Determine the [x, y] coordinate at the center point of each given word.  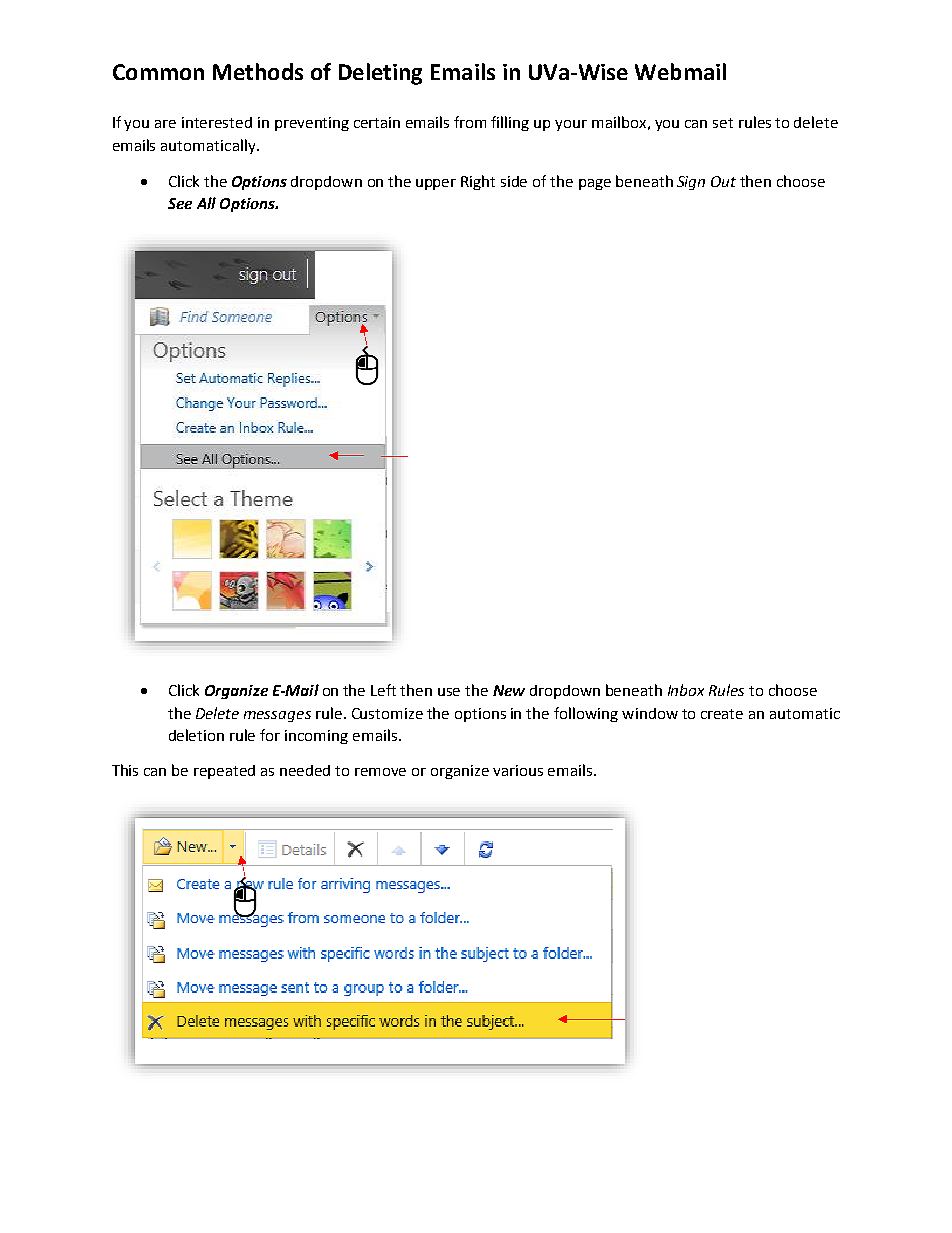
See [180, 203]
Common [158, 72]
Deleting [380, 74]
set [723, 123]
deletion [196, 735]
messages [277, 716]
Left [383, 690]
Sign [691, 183]
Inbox [686, 690]
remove [380, 772]
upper [436, 184]
